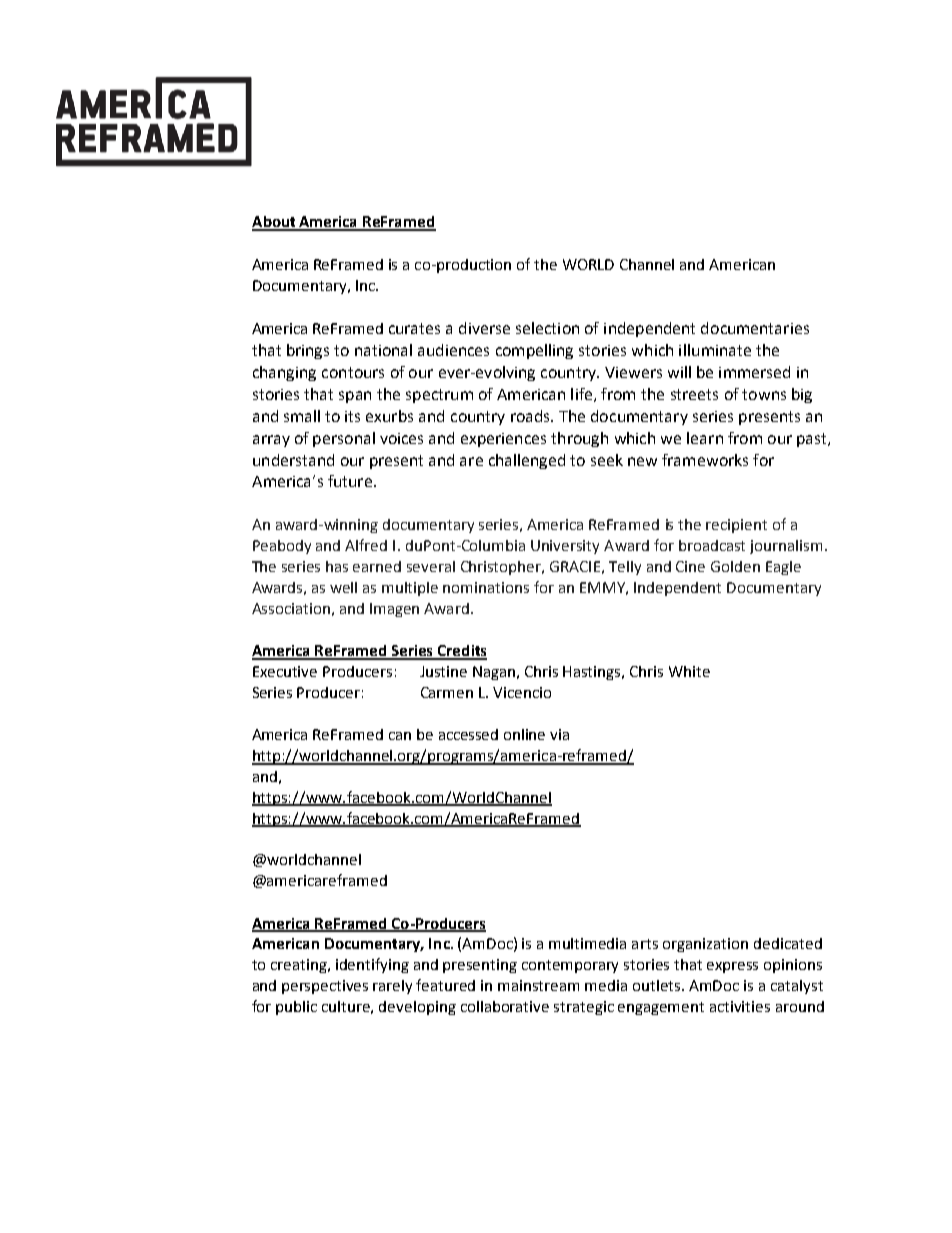  I want to click on About, so click(275, 223).
